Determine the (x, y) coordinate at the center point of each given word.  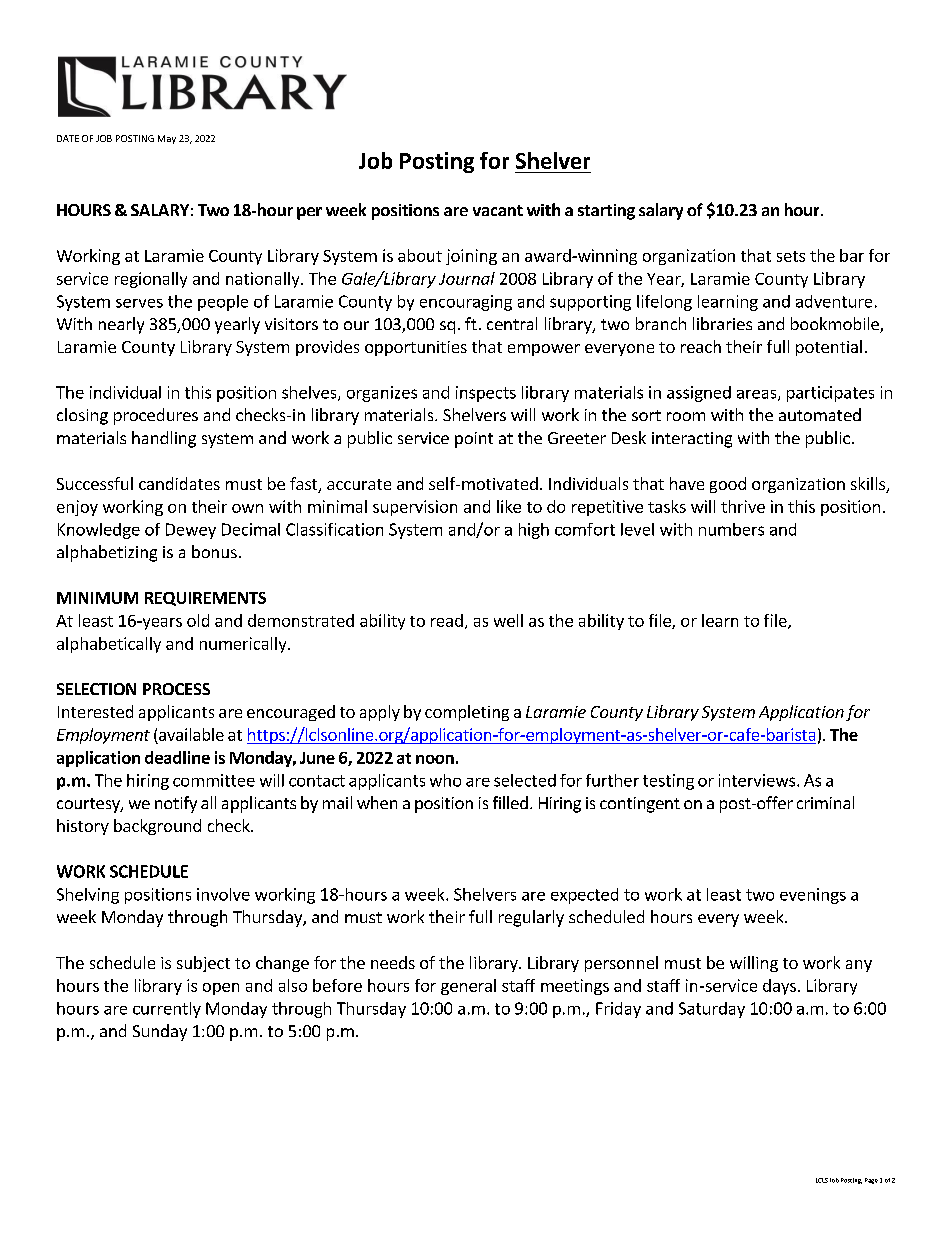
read (447, 620)
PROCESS (176, 689)
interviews (758, 780)
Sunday (160, 1032)
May (167, 139)
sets (791, 256)
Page (871, 1181)
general (468, 987)
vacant (498, 210)
